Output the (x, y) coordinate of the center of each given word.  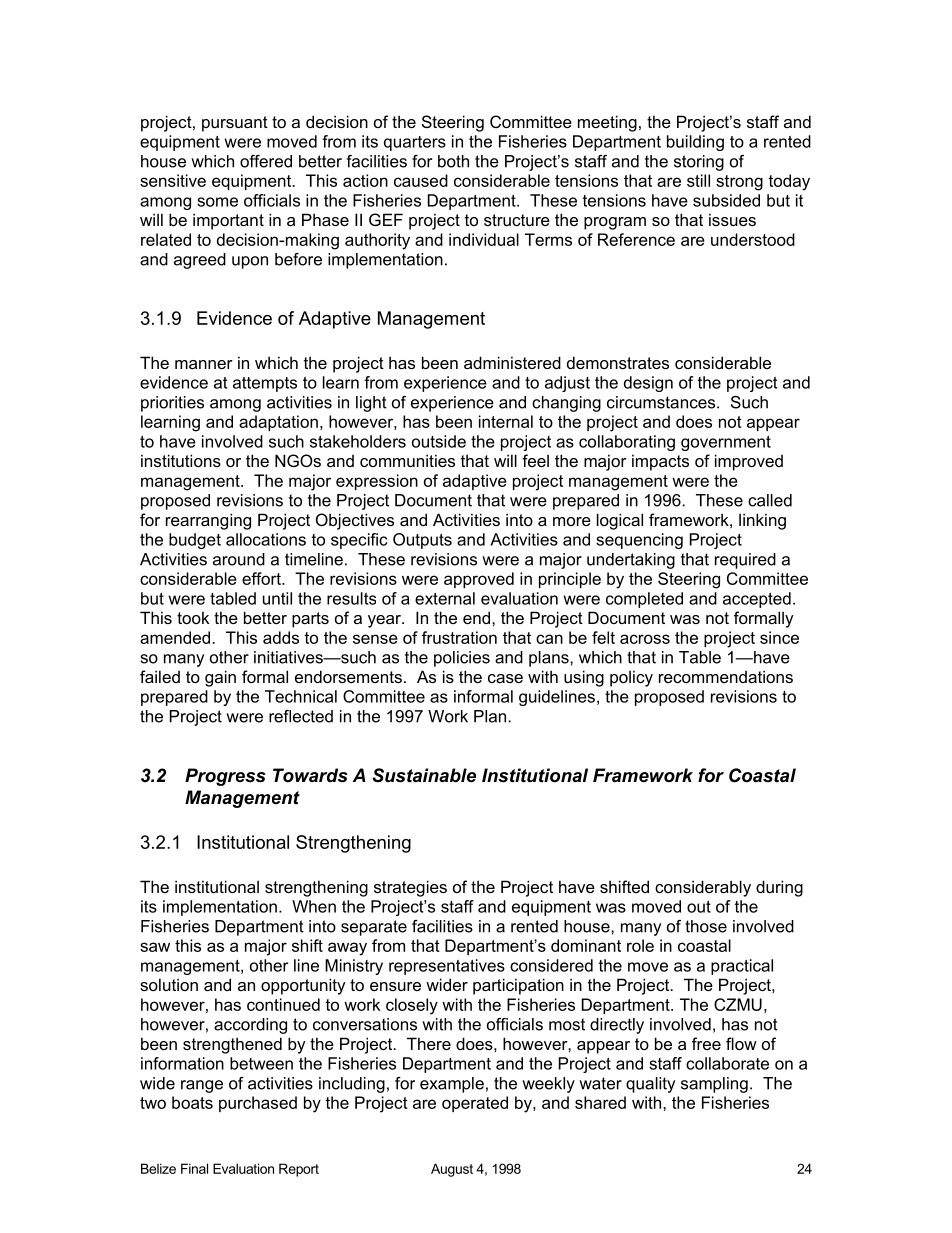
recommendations (726, 676)
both (453, 161)
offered (266, 161)
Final (194, 1168)
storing (699, 163)
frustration (459, 637)
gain (220, 678)
